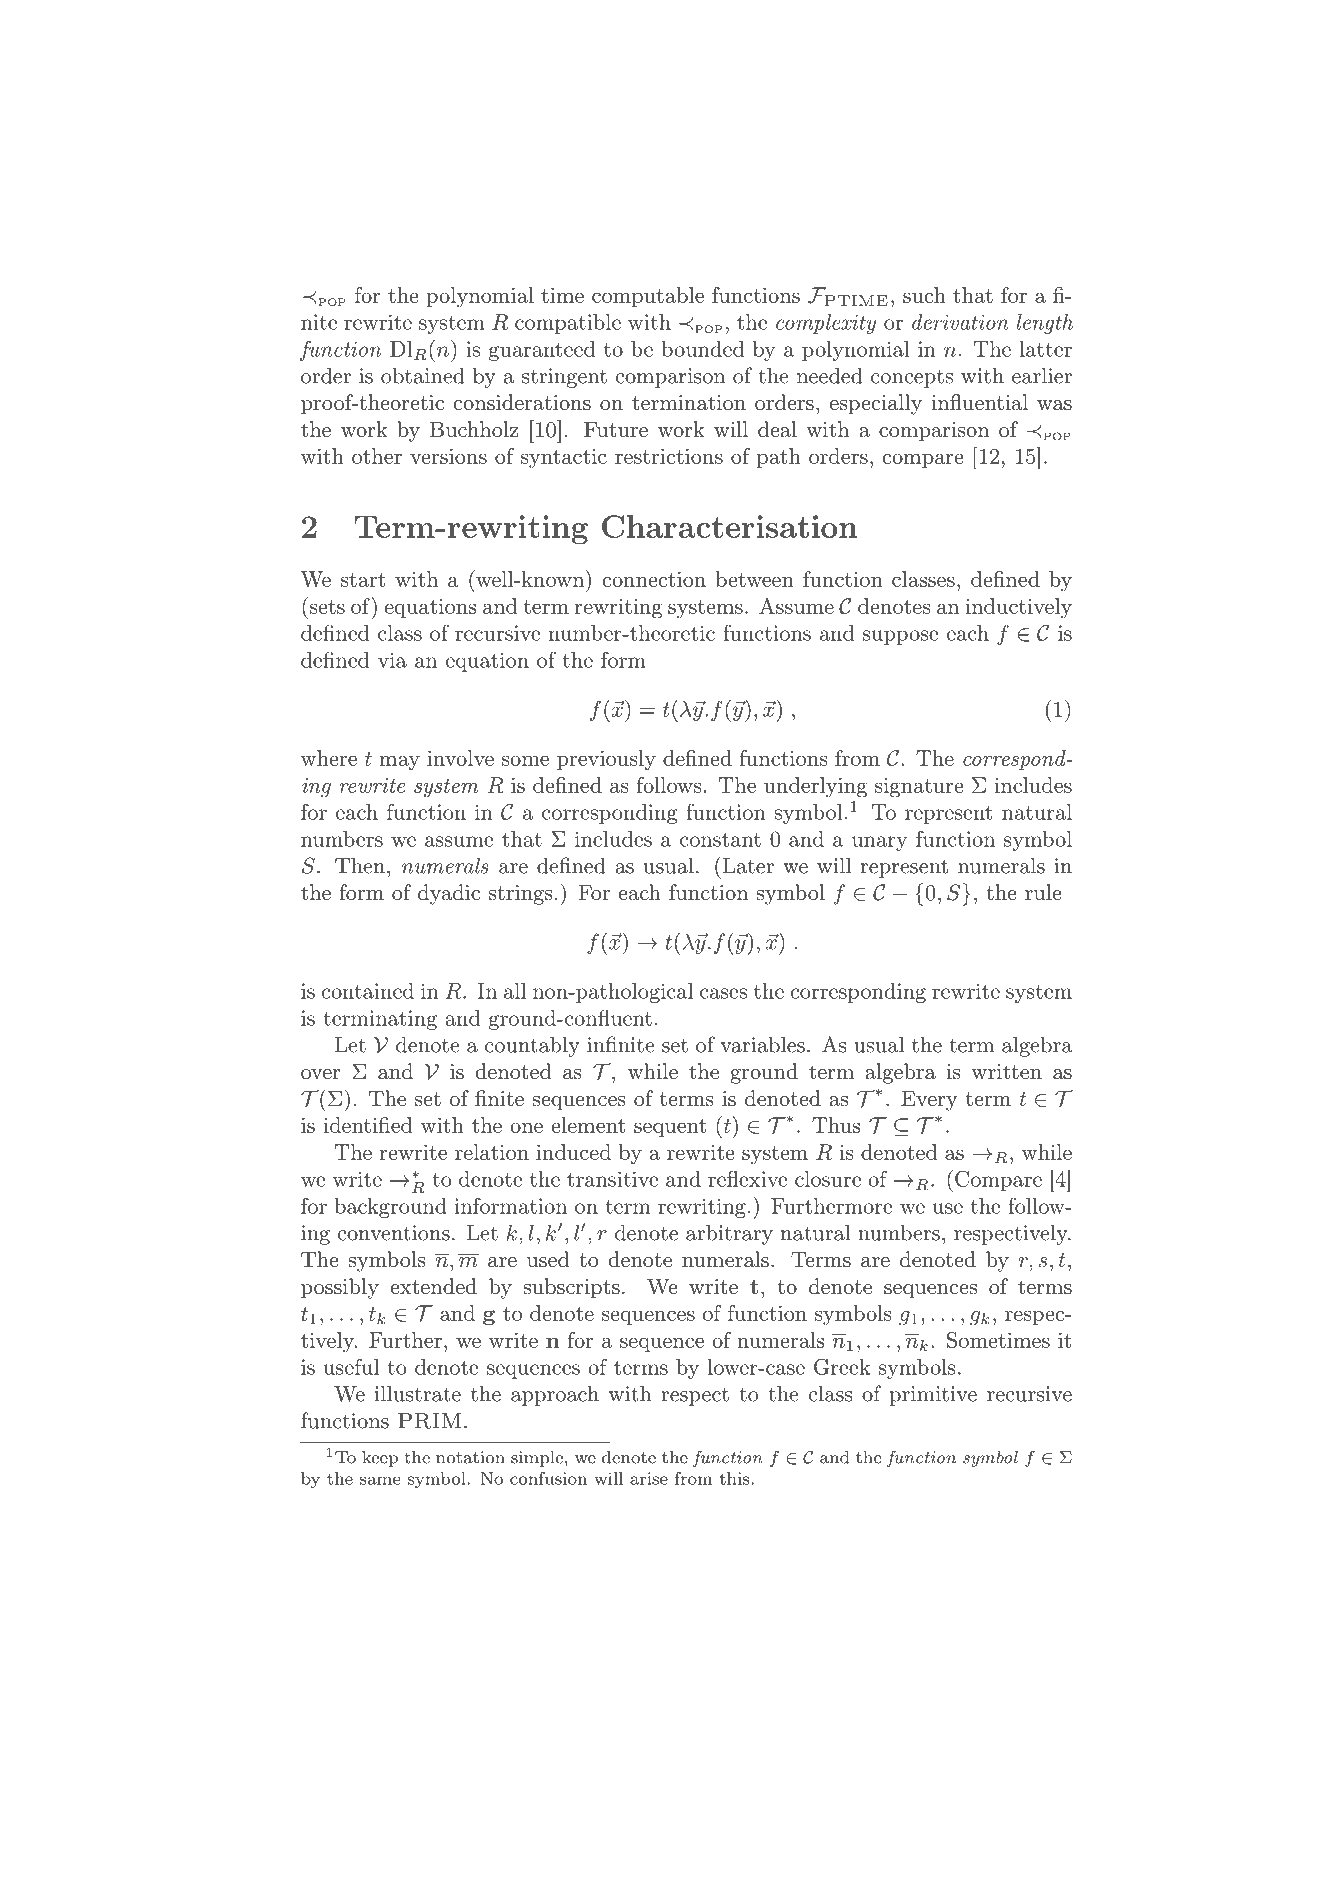 The width and height of the document is (1337, 1891). What do you see at coordinates (449, 894) in the document?
I see `dyadic` at bounding box center [449, 894].
